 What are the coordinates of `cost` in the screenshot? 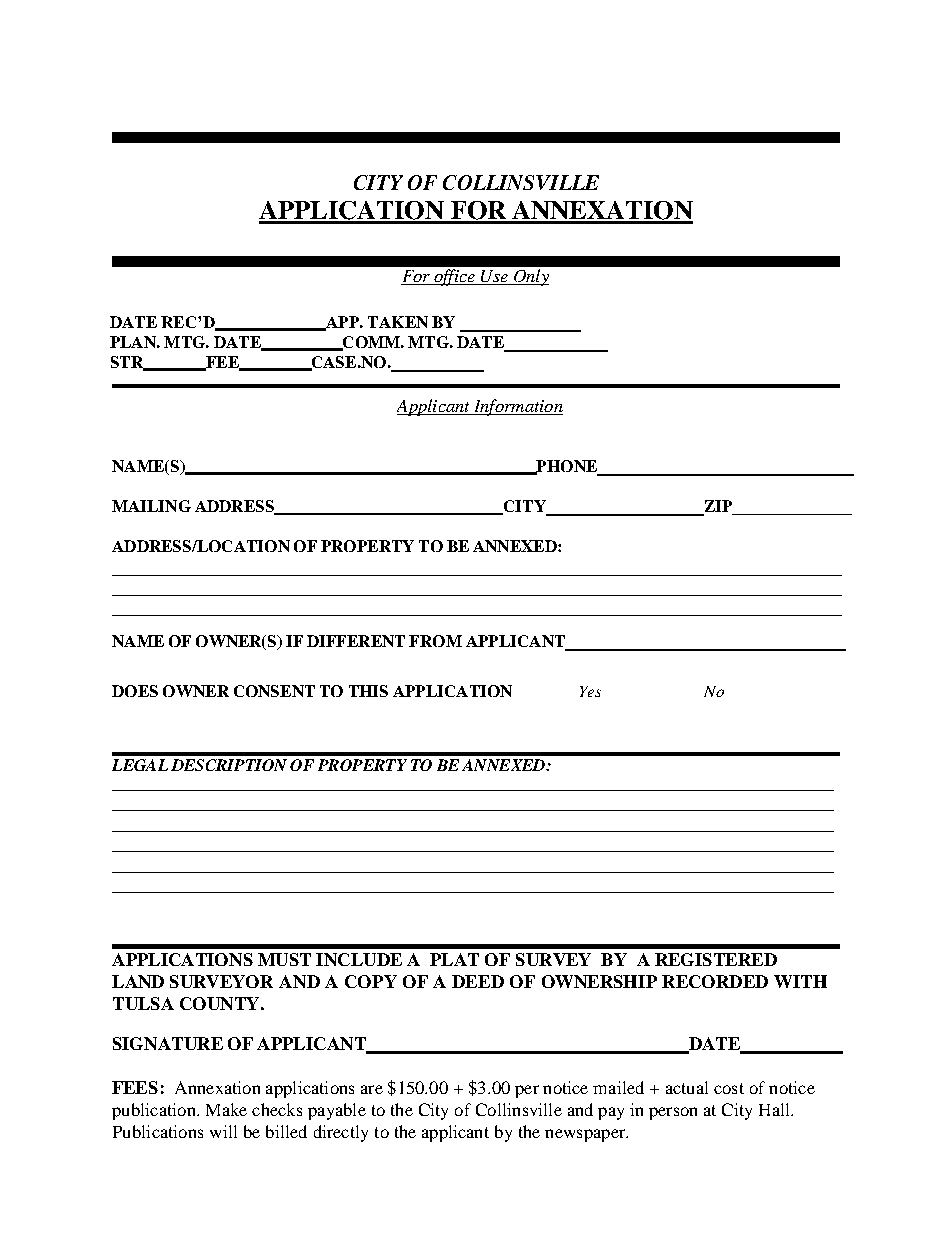 It's located at (729, 1088).
